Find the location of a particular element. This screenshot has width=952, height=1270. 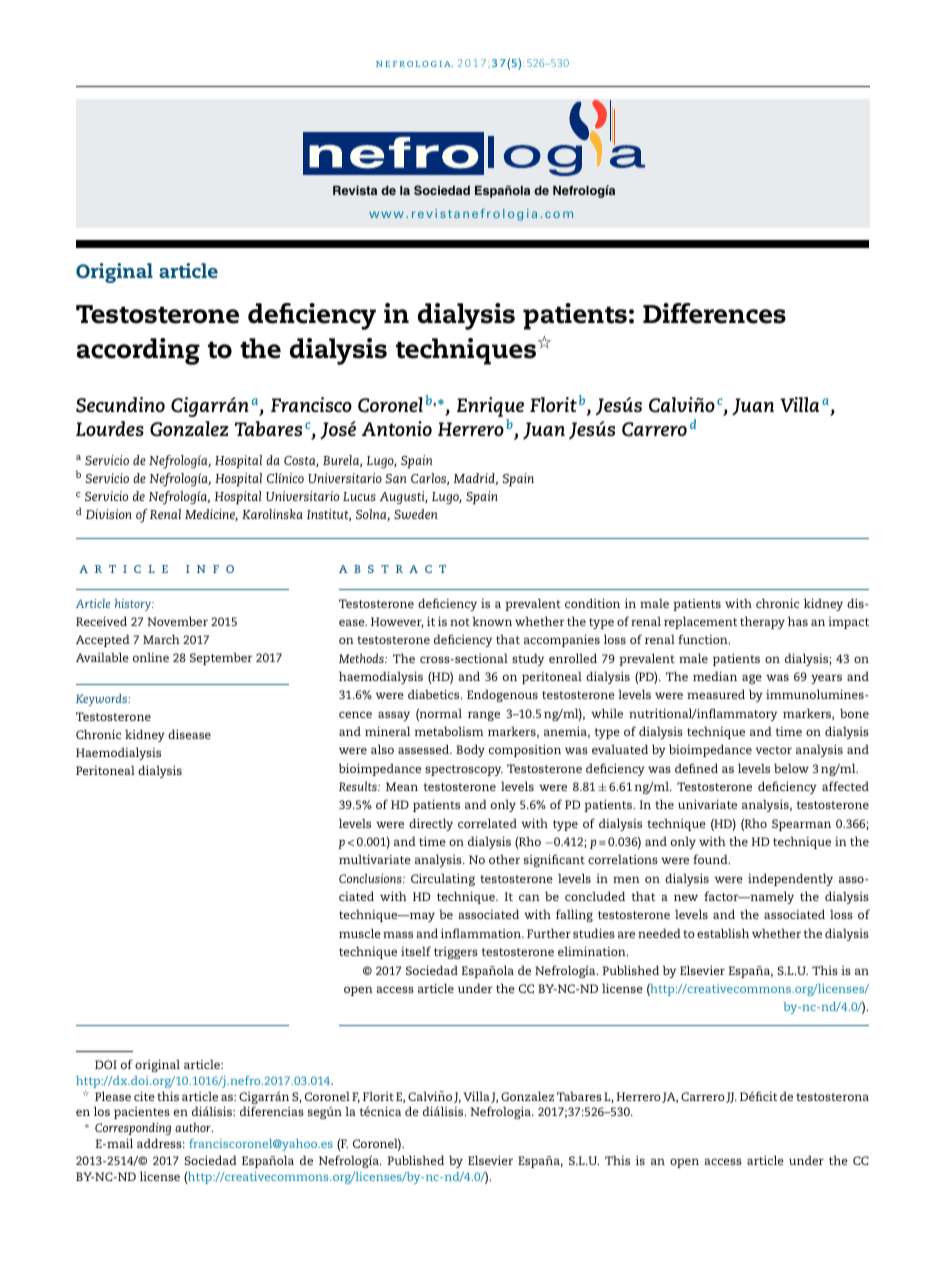

found is located at coordinates (711, 859).
